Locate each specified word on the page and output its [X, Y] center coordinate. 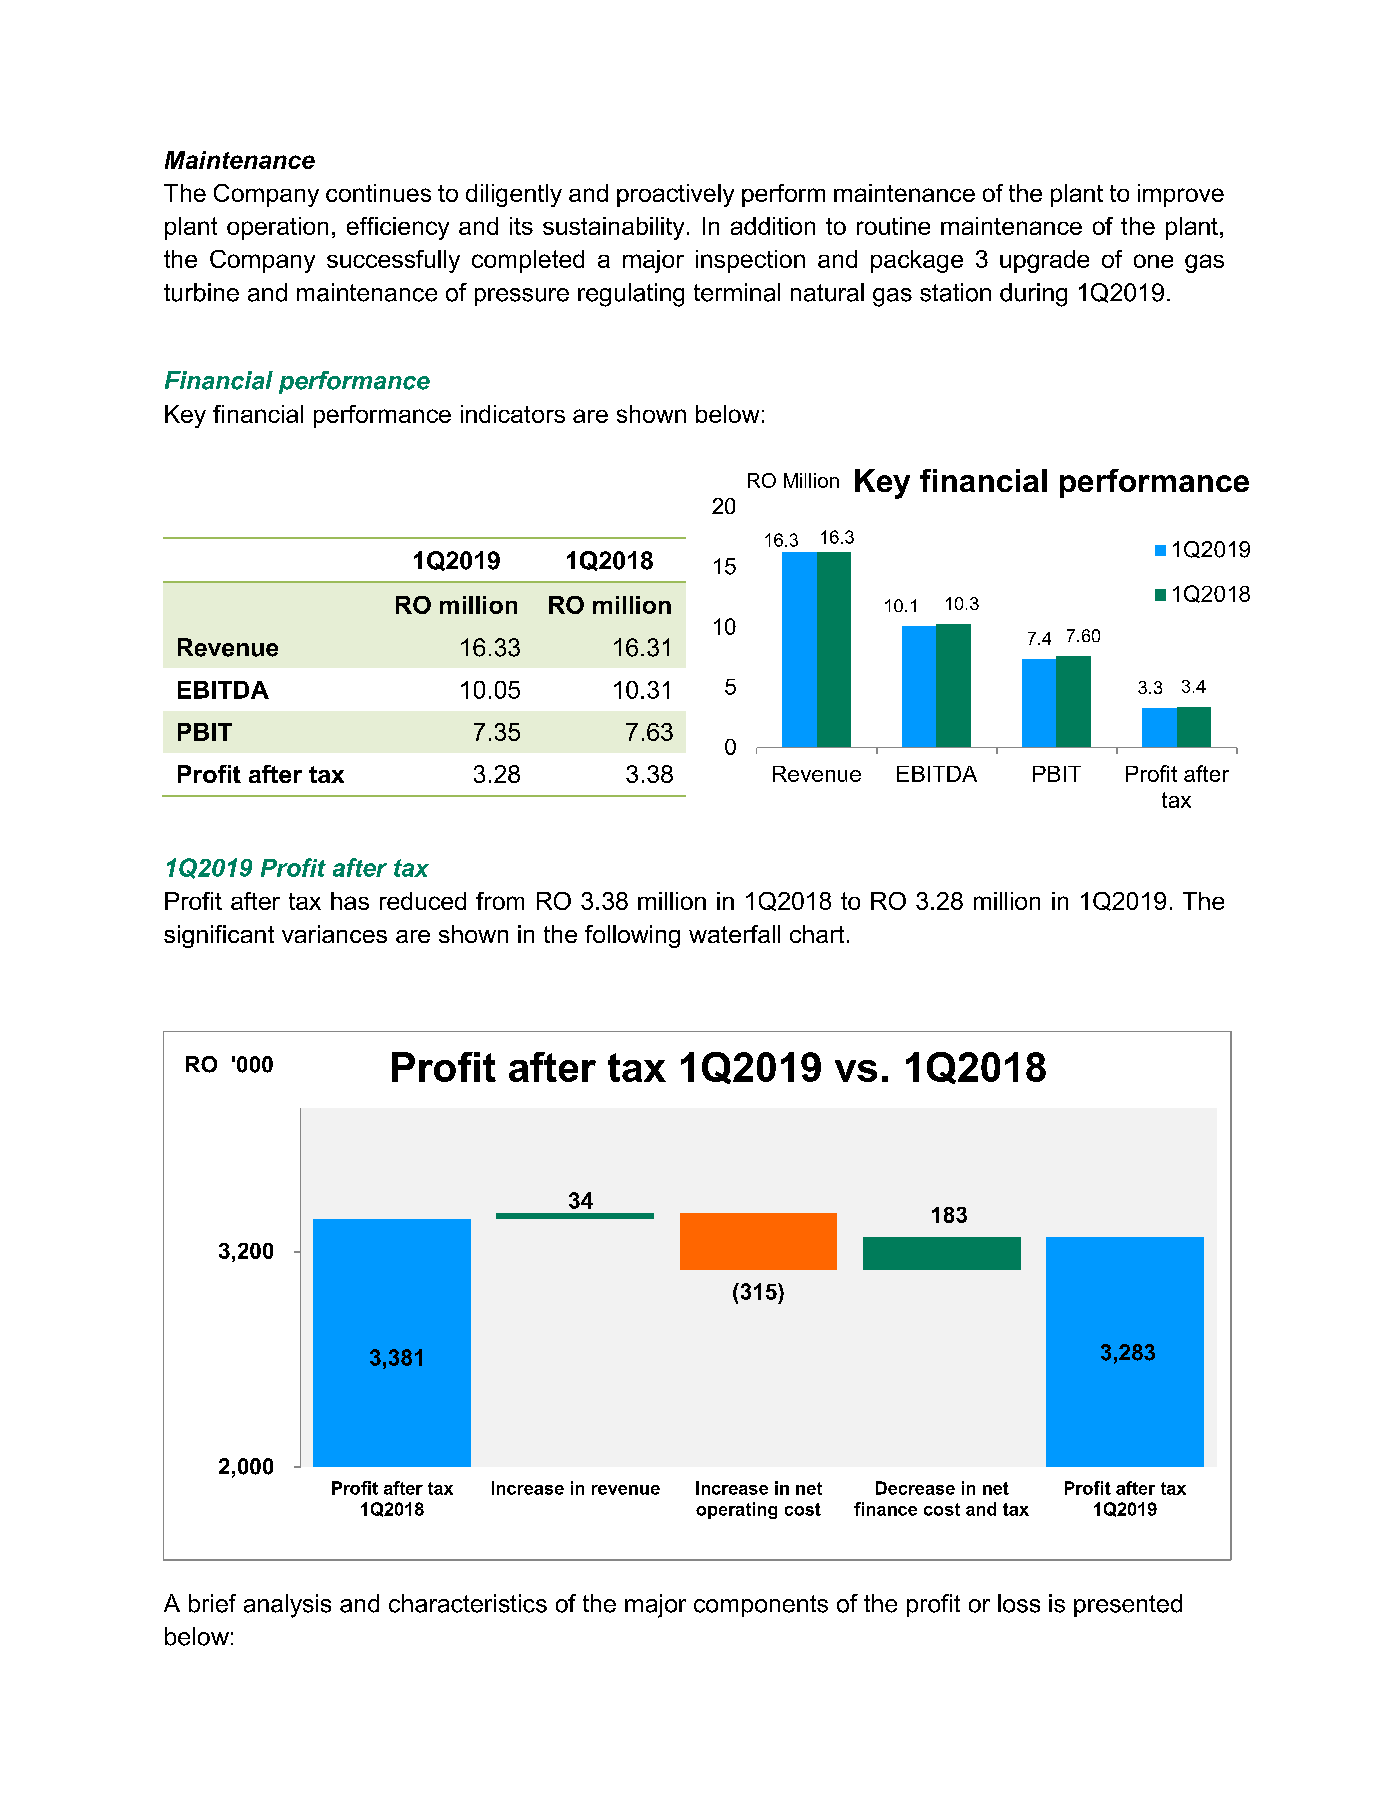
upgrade [1044, 261]
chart [817, 934]
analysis [287, 1606]
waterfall [734, 934]
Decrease [915, 1488]
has [350, 901]
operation [277, 228]
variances [334, 934]
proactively [675, 195]
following [632, 936]
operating [736, 1510]
